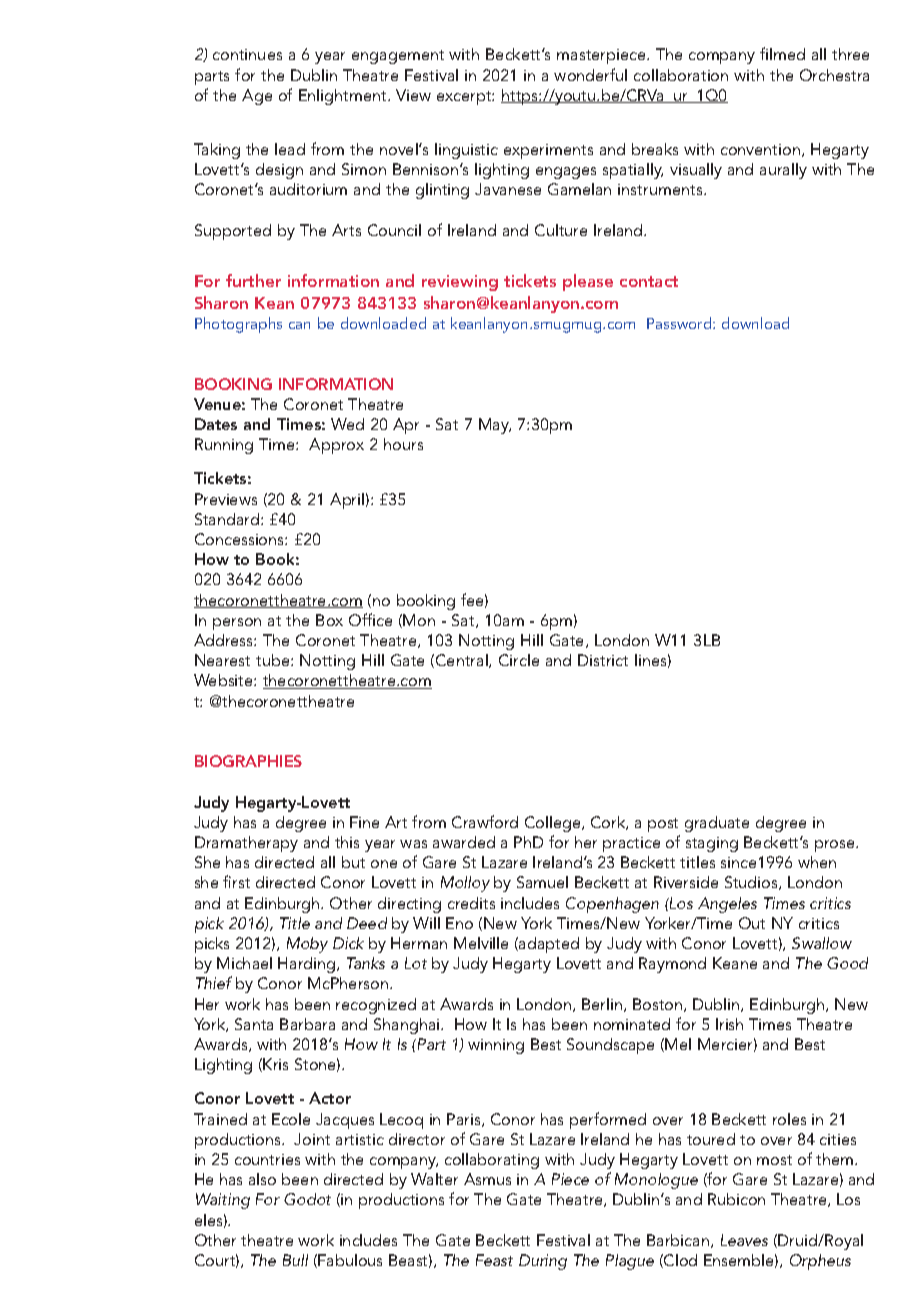 This document has height=1308, width=924. Describe the element at coordinates (590, 74) in the document. I see `wonderful` at that location.
